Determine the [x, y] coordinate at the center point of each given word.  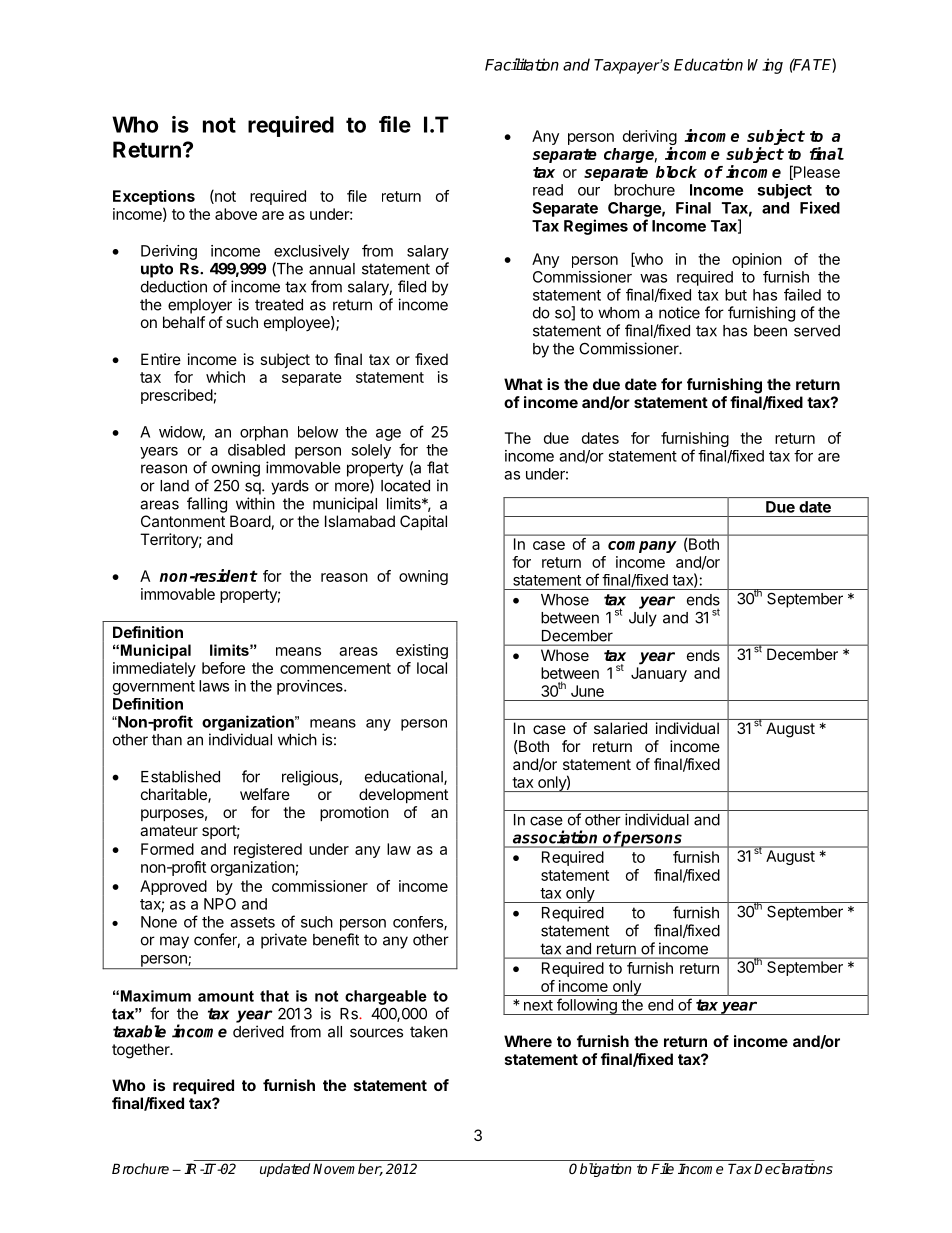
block [676, 172]
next [538, 1005]
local [432, 668]
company [642, 547]
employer [200, 306]
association [555, 837]
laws [214, 686]
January [659, 674]
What [523, 384]
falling [207, 505]
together [142, 1051]
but [736, 295]
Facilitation [522, 64]
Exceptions [154, 197]
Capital [423, 522]
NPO [220, 904]
